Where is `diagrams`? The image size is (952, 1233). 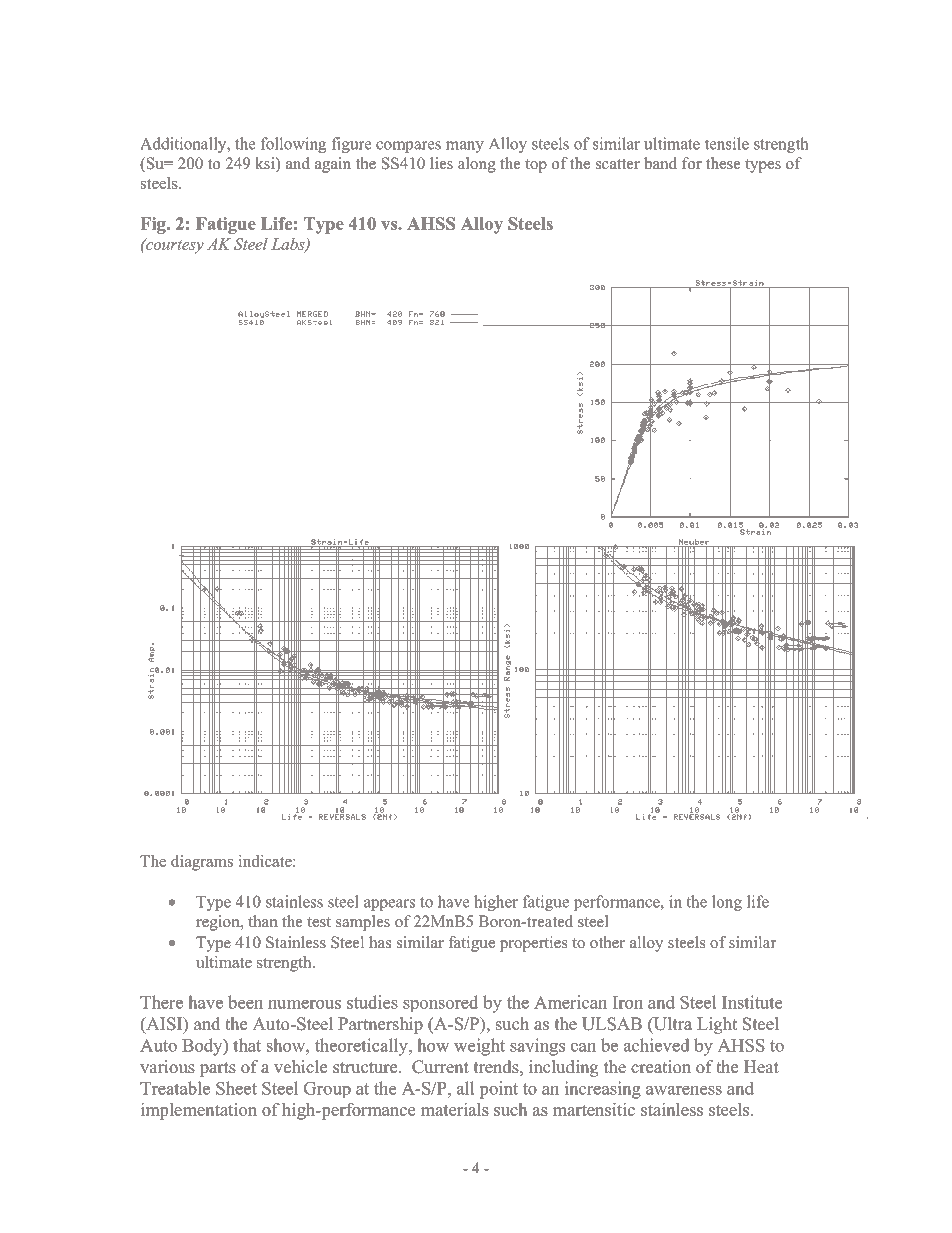 diagrams is located at coordinates (202, 863).
